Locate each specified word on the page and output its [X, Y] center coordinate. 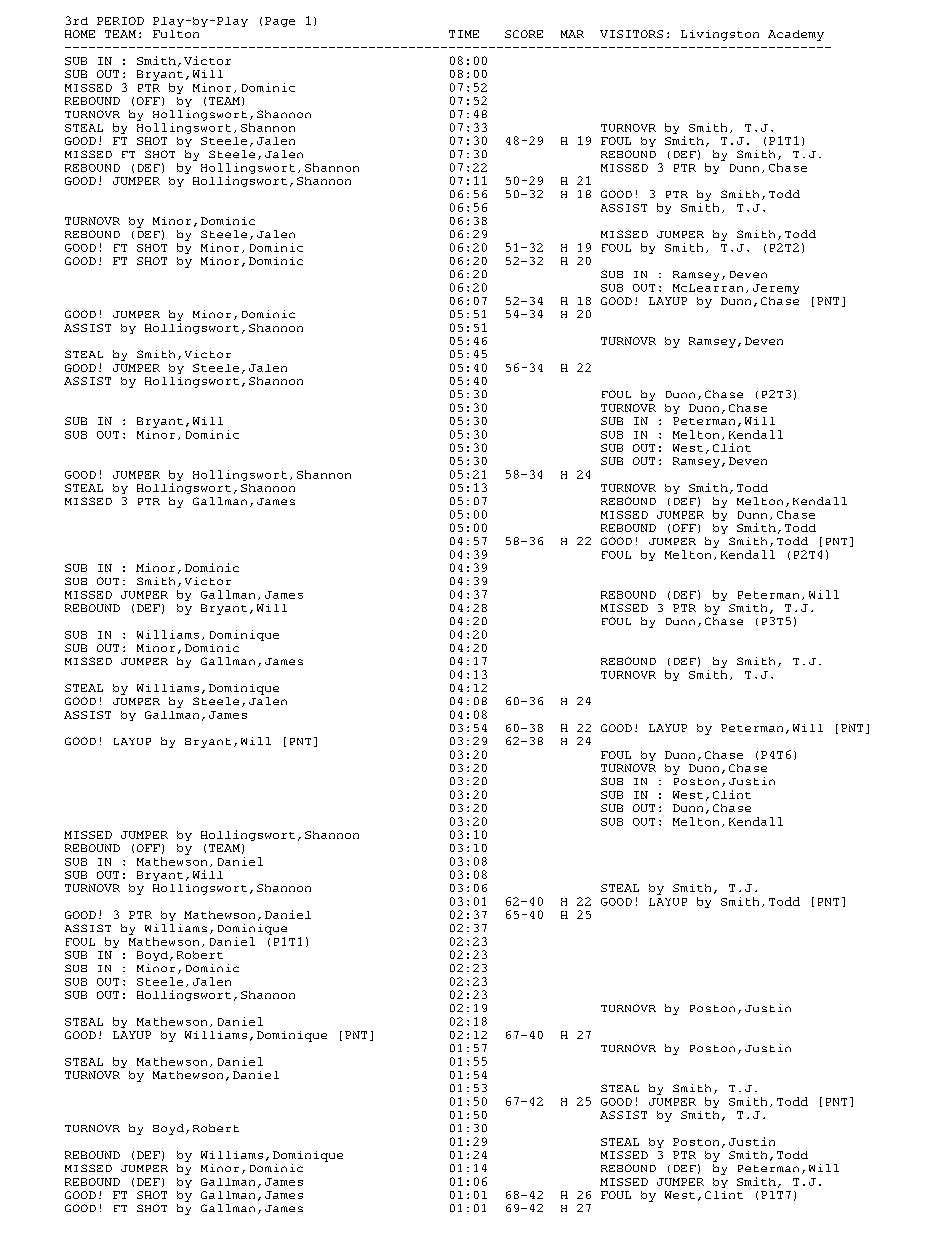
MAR [572, 34]
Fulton [176, 34]
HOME [80, 34]
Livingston [720, 35]
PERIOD [120, 21]
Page [280, 22]
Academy [796, 35]
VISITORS [631, 34]
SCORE [524, 34]
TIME [464, 34]
